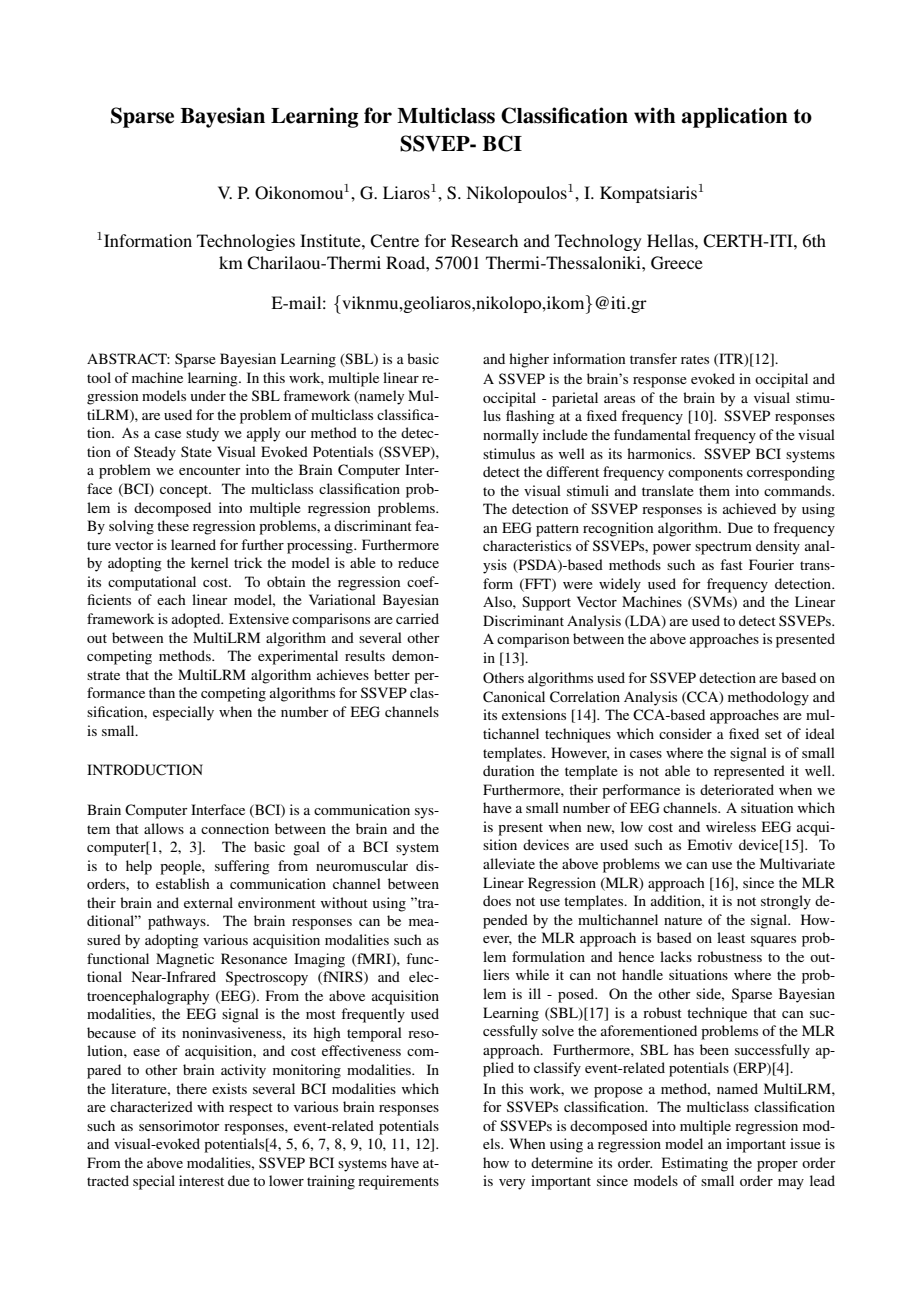 Image resolution: width=924 pixels, height=1308 pixels. I want to click on sensorimotor, so click(179, 1125).
